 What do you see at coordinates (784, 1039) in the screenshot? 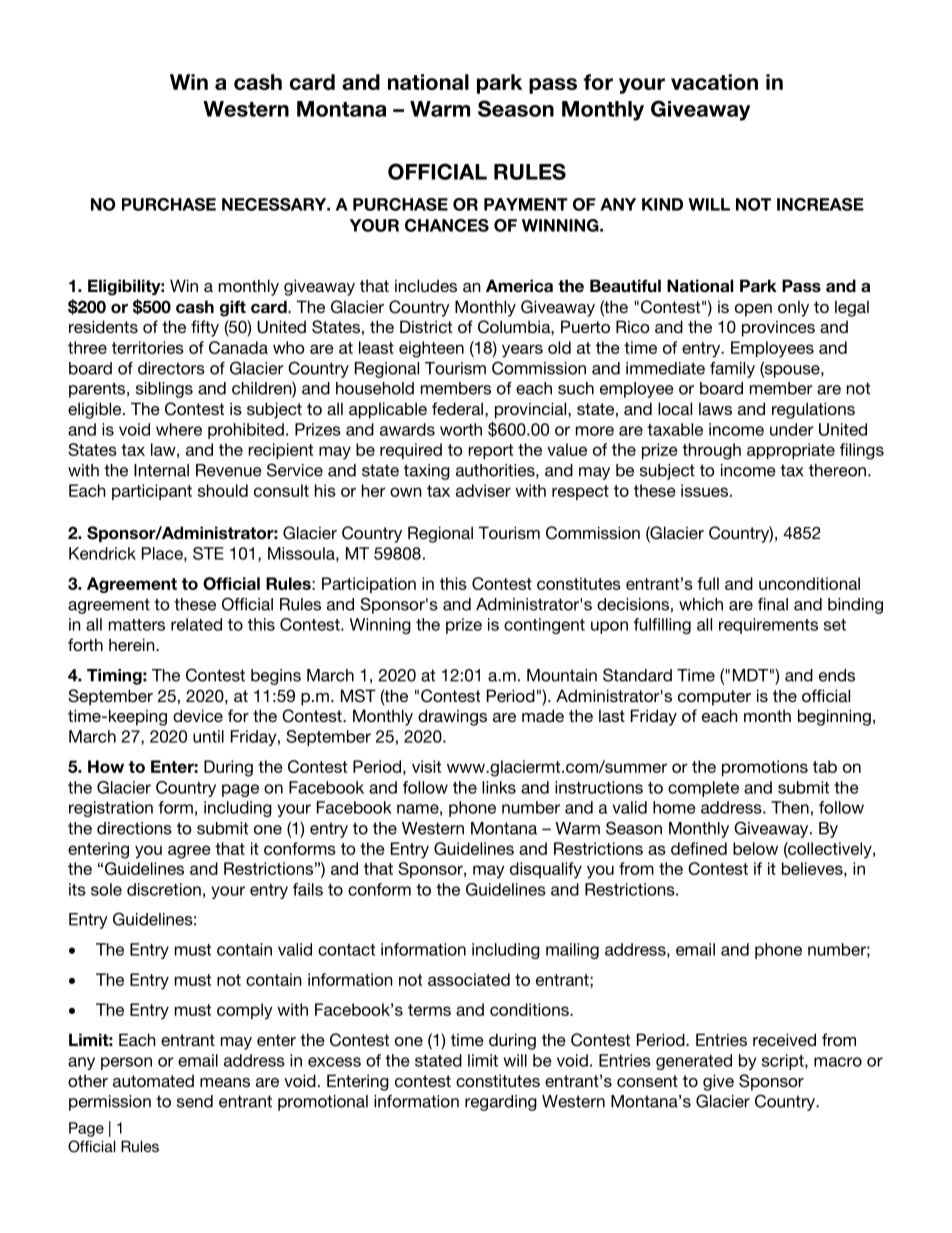
I see `received` at bounding box center [784, 1039].
